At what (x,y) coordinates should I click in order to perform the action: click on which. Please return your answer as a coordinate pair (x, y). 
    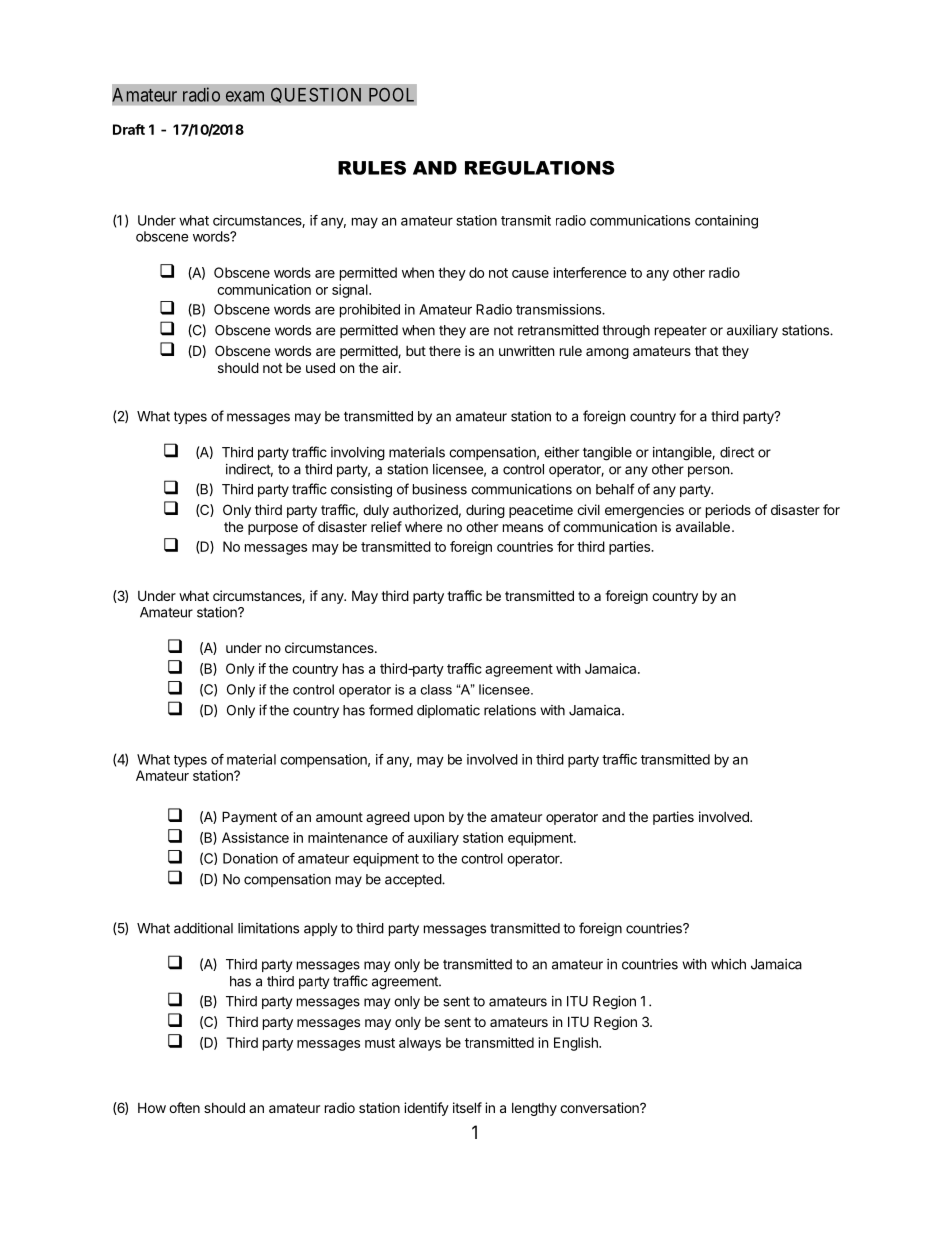
    Looking at the image, I should click on (728, 964).
